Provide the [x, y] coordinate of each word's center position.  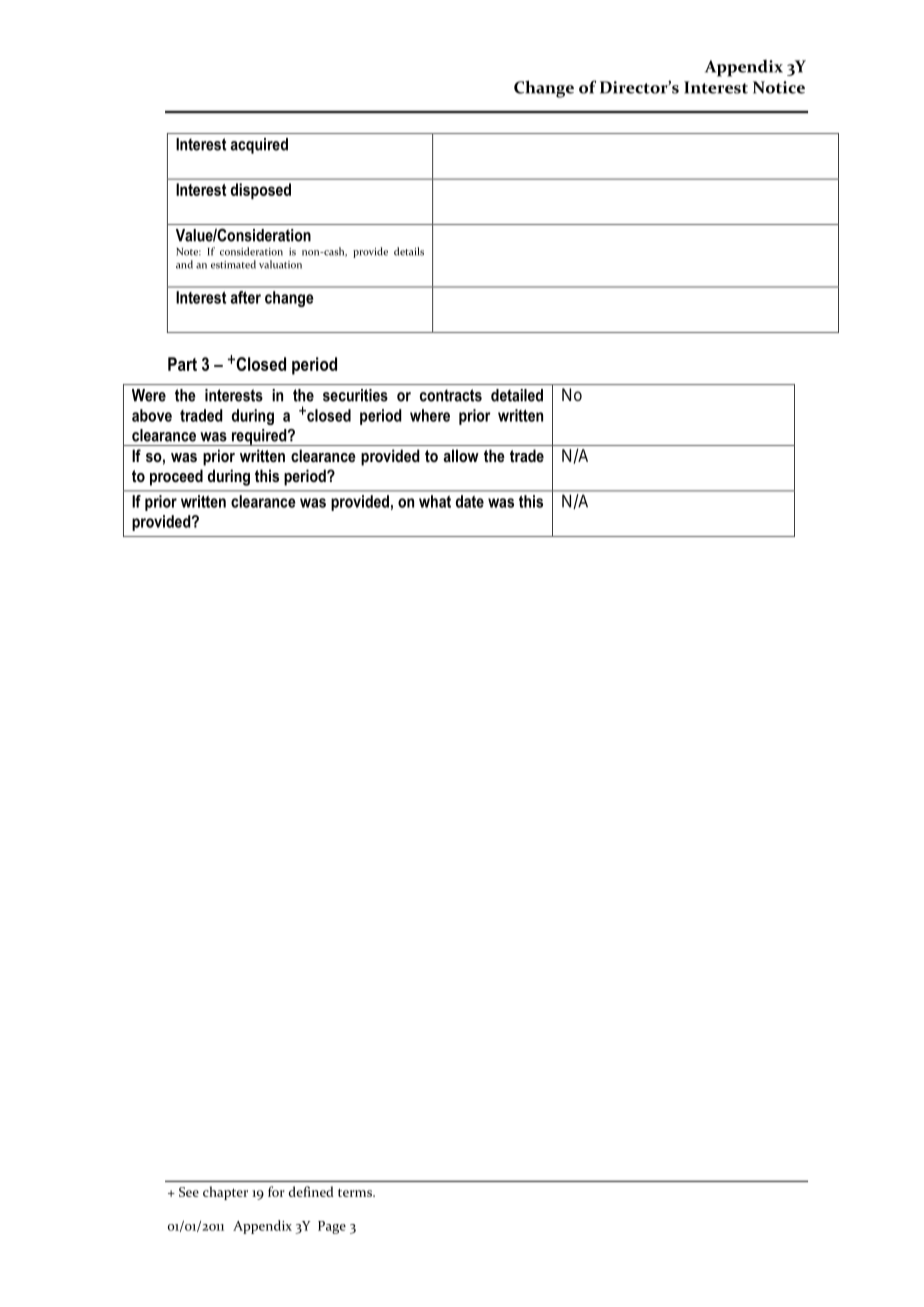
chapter [225, 1193]
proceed [176, 477]
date [470, 501]
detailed [517, 395]
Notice [779, 87]
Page [332, 1227]
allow [461, 455]
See [189, 1192]
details [409, 251]
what [435, 501]
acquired [259, 146]
